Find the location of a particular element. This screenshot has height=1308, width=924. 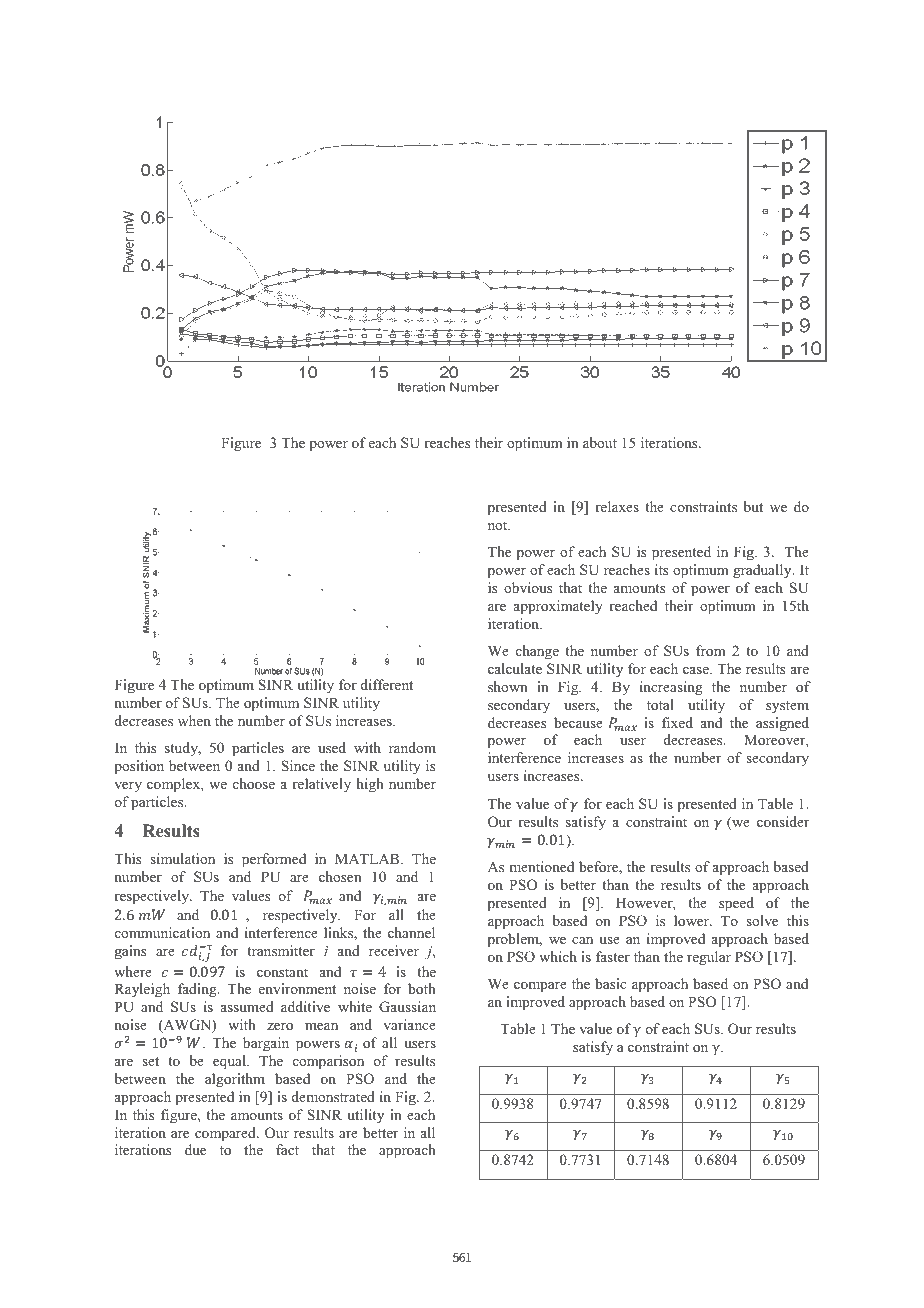

but is located at coordinates (753, 506).
